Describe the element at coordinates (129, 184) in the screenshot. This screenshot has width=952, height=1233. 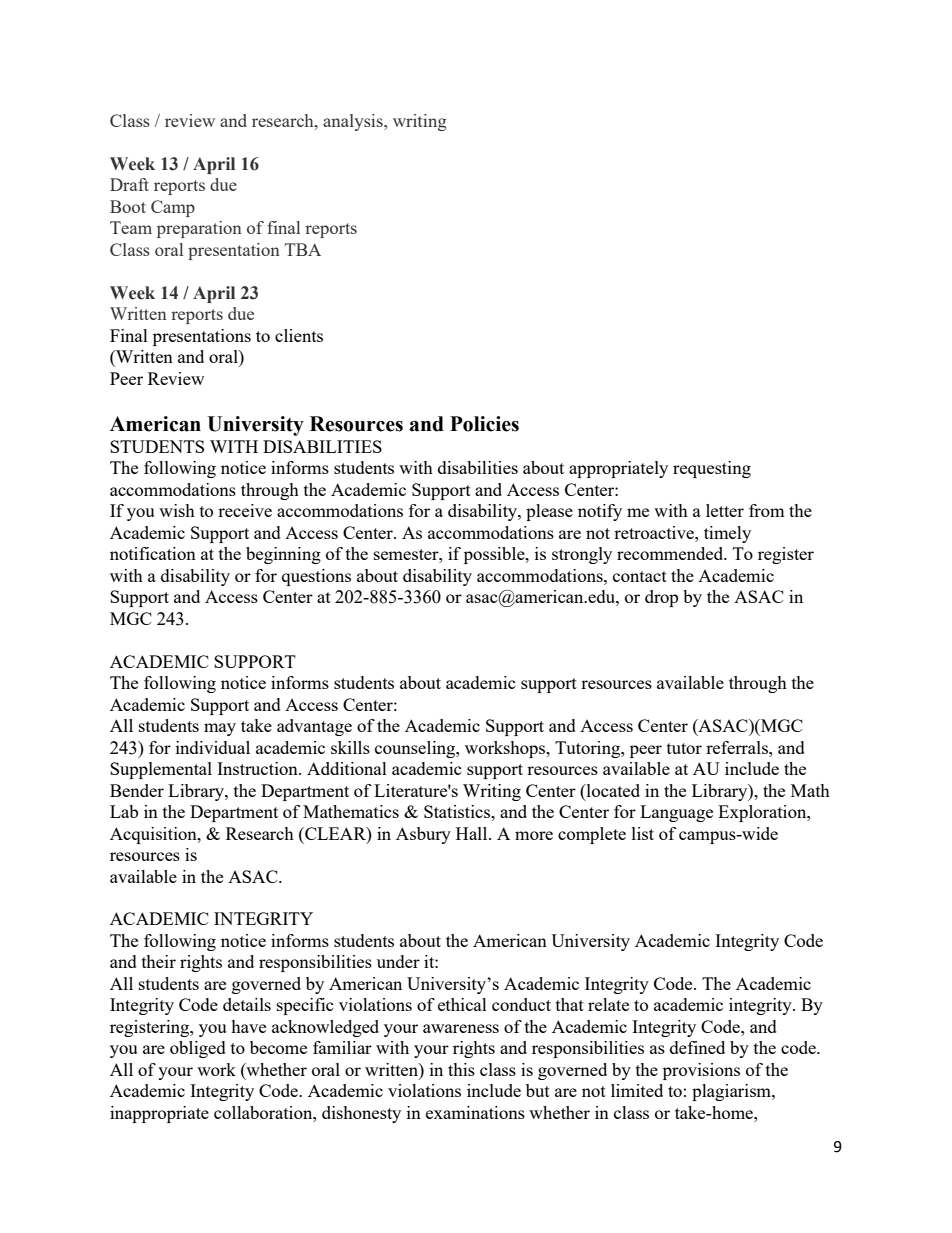
I see `Draft` at that location.
